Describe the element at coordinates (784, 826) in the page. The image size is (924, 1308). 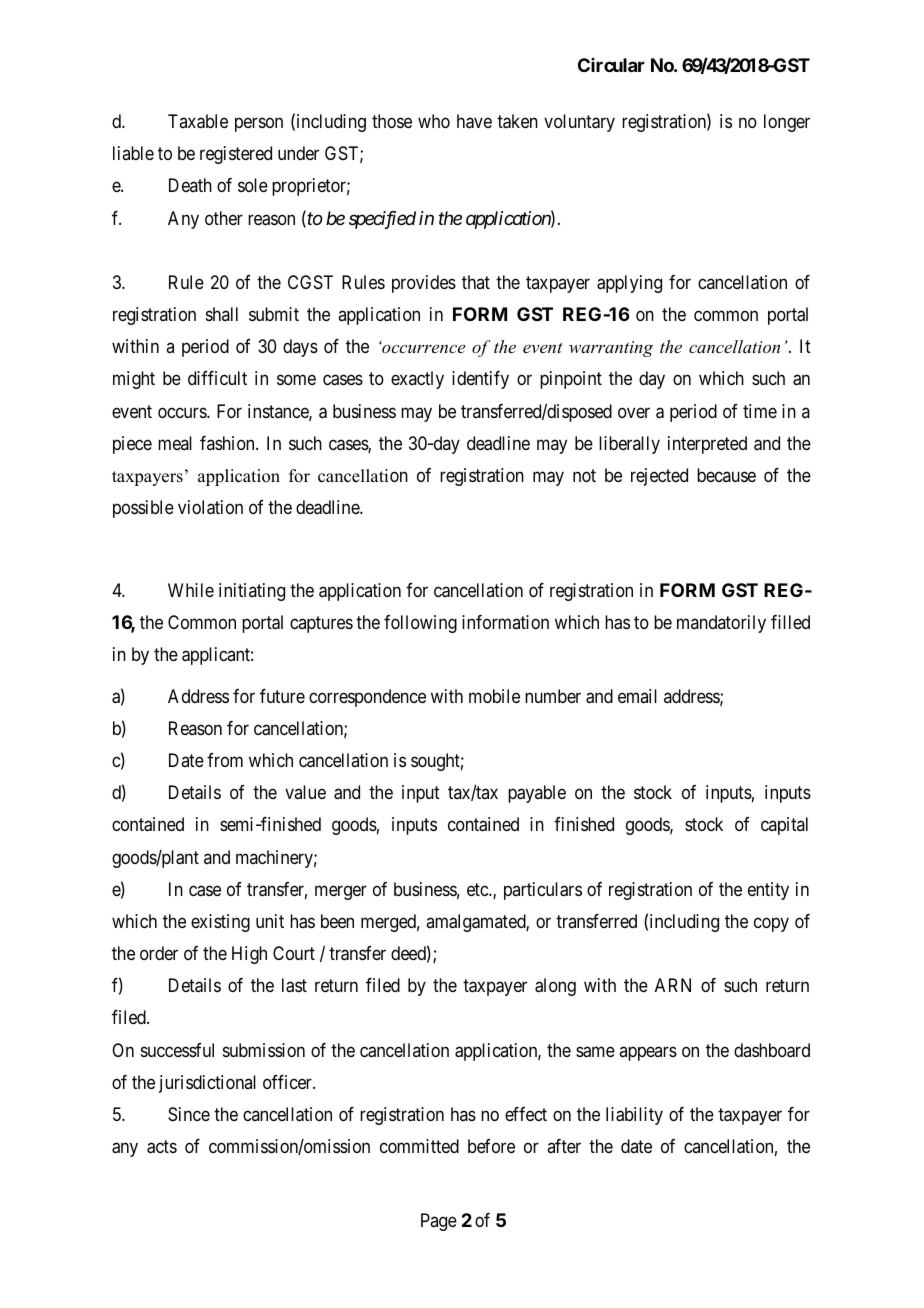
I see `capital` at that location.
